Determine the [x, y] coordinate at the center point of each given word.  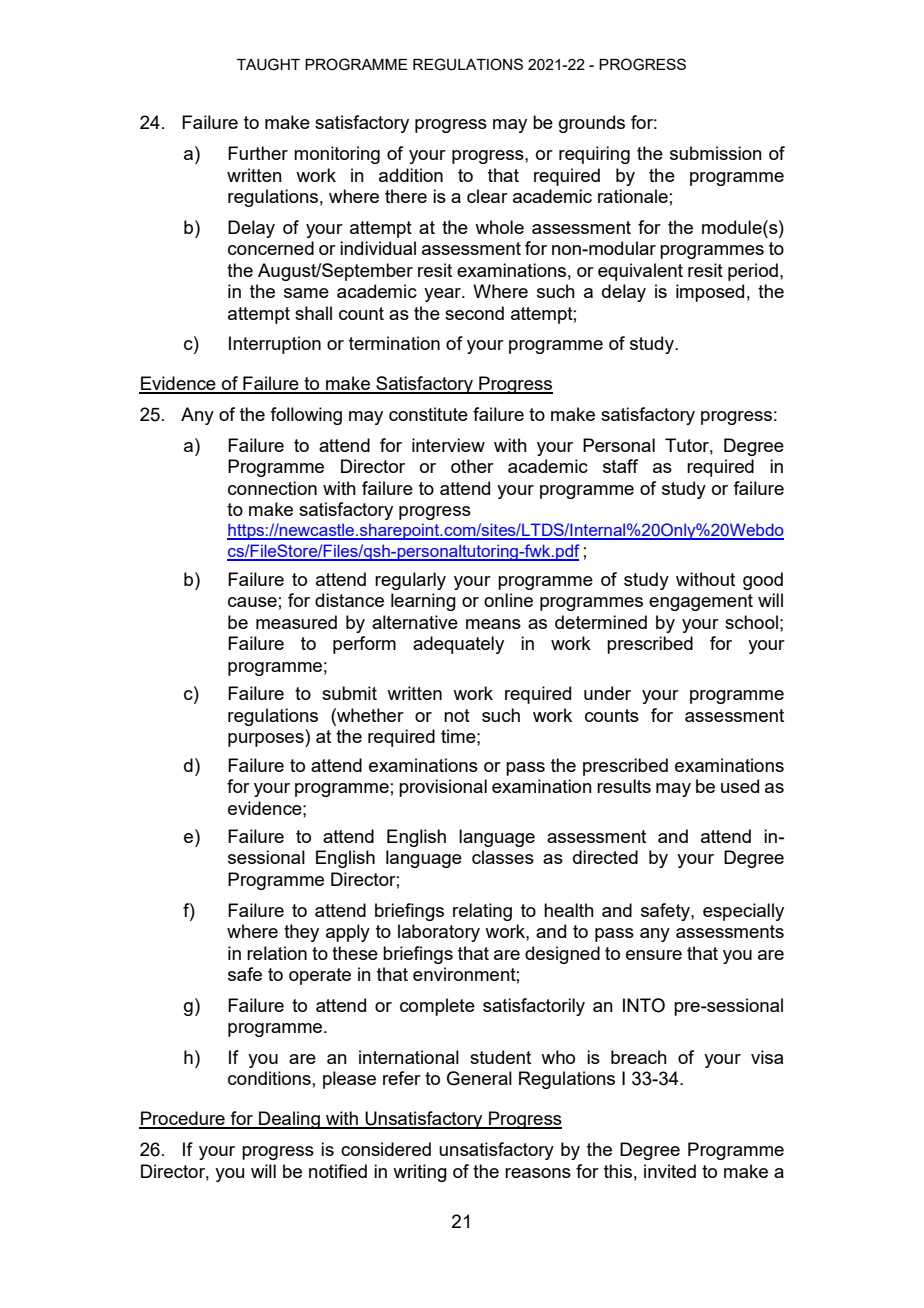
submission [716, 153]
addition [411, 175]
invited [670, 1171]
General [479, 1078]
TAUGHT [268, 64]
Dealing [289, 1120]
